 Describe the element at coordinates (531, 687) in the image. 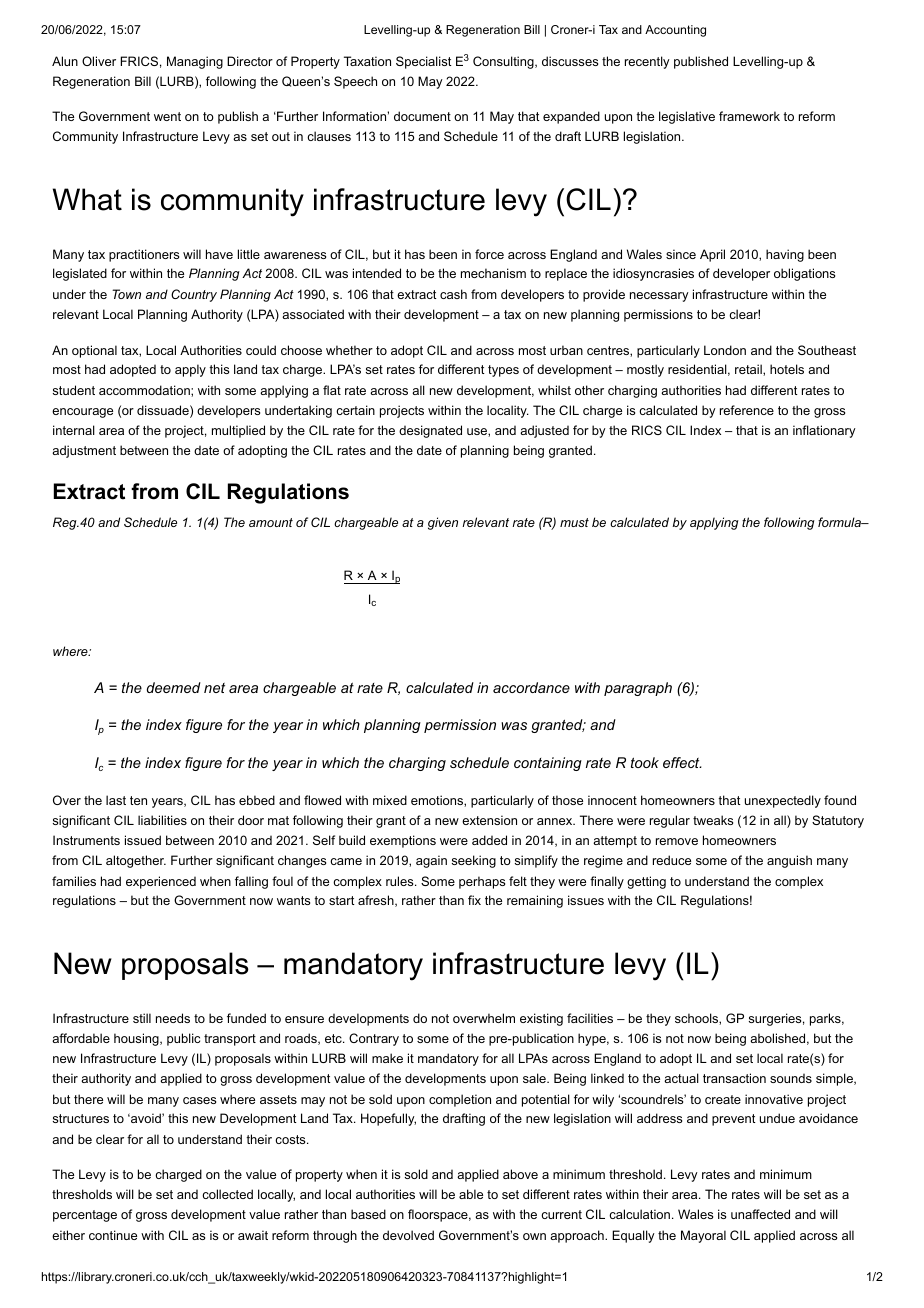

I see `accordance` at that location.
